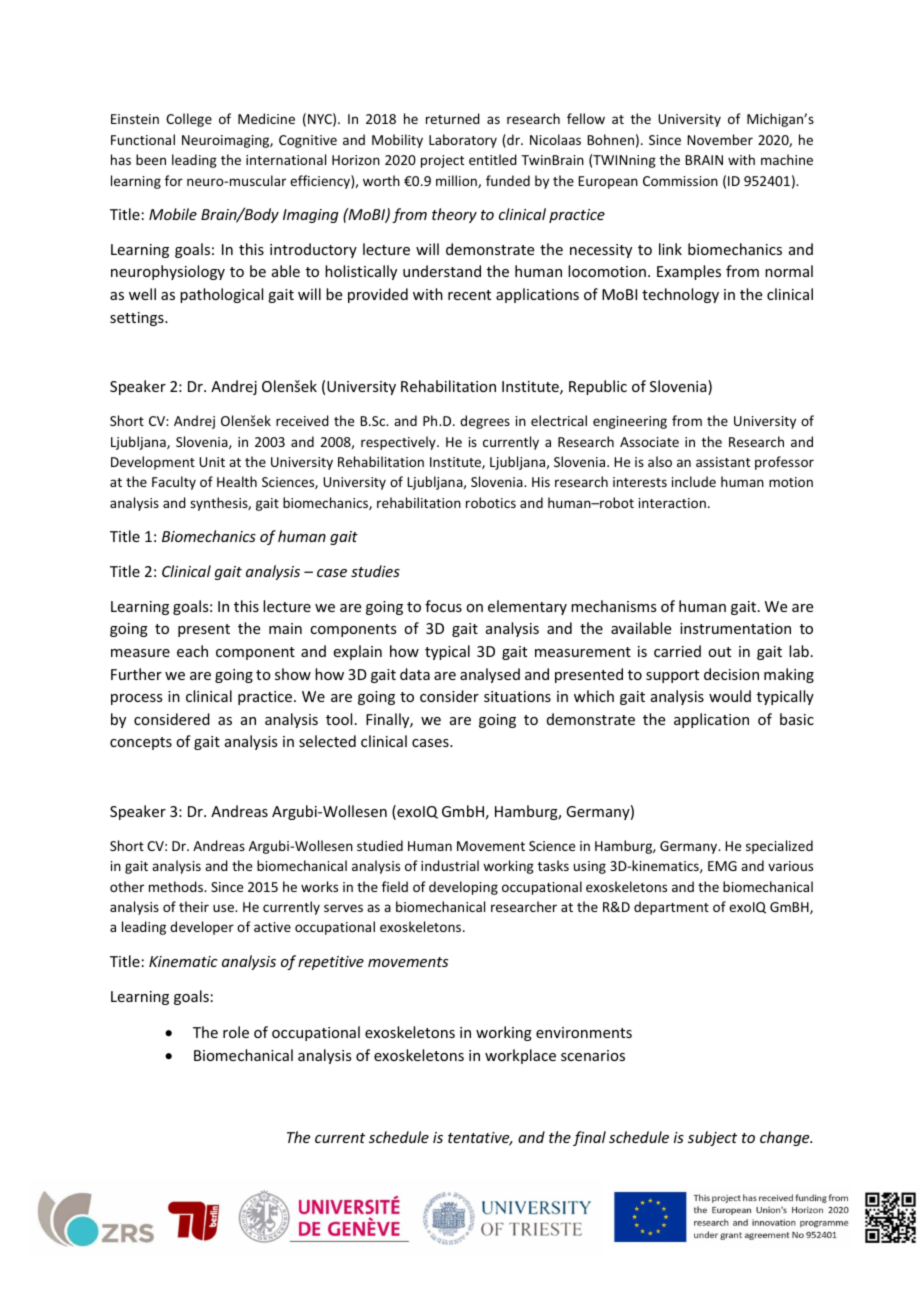 This screenshot has height=1308, width=924. I want to click on degrees, so click(485, 422).
